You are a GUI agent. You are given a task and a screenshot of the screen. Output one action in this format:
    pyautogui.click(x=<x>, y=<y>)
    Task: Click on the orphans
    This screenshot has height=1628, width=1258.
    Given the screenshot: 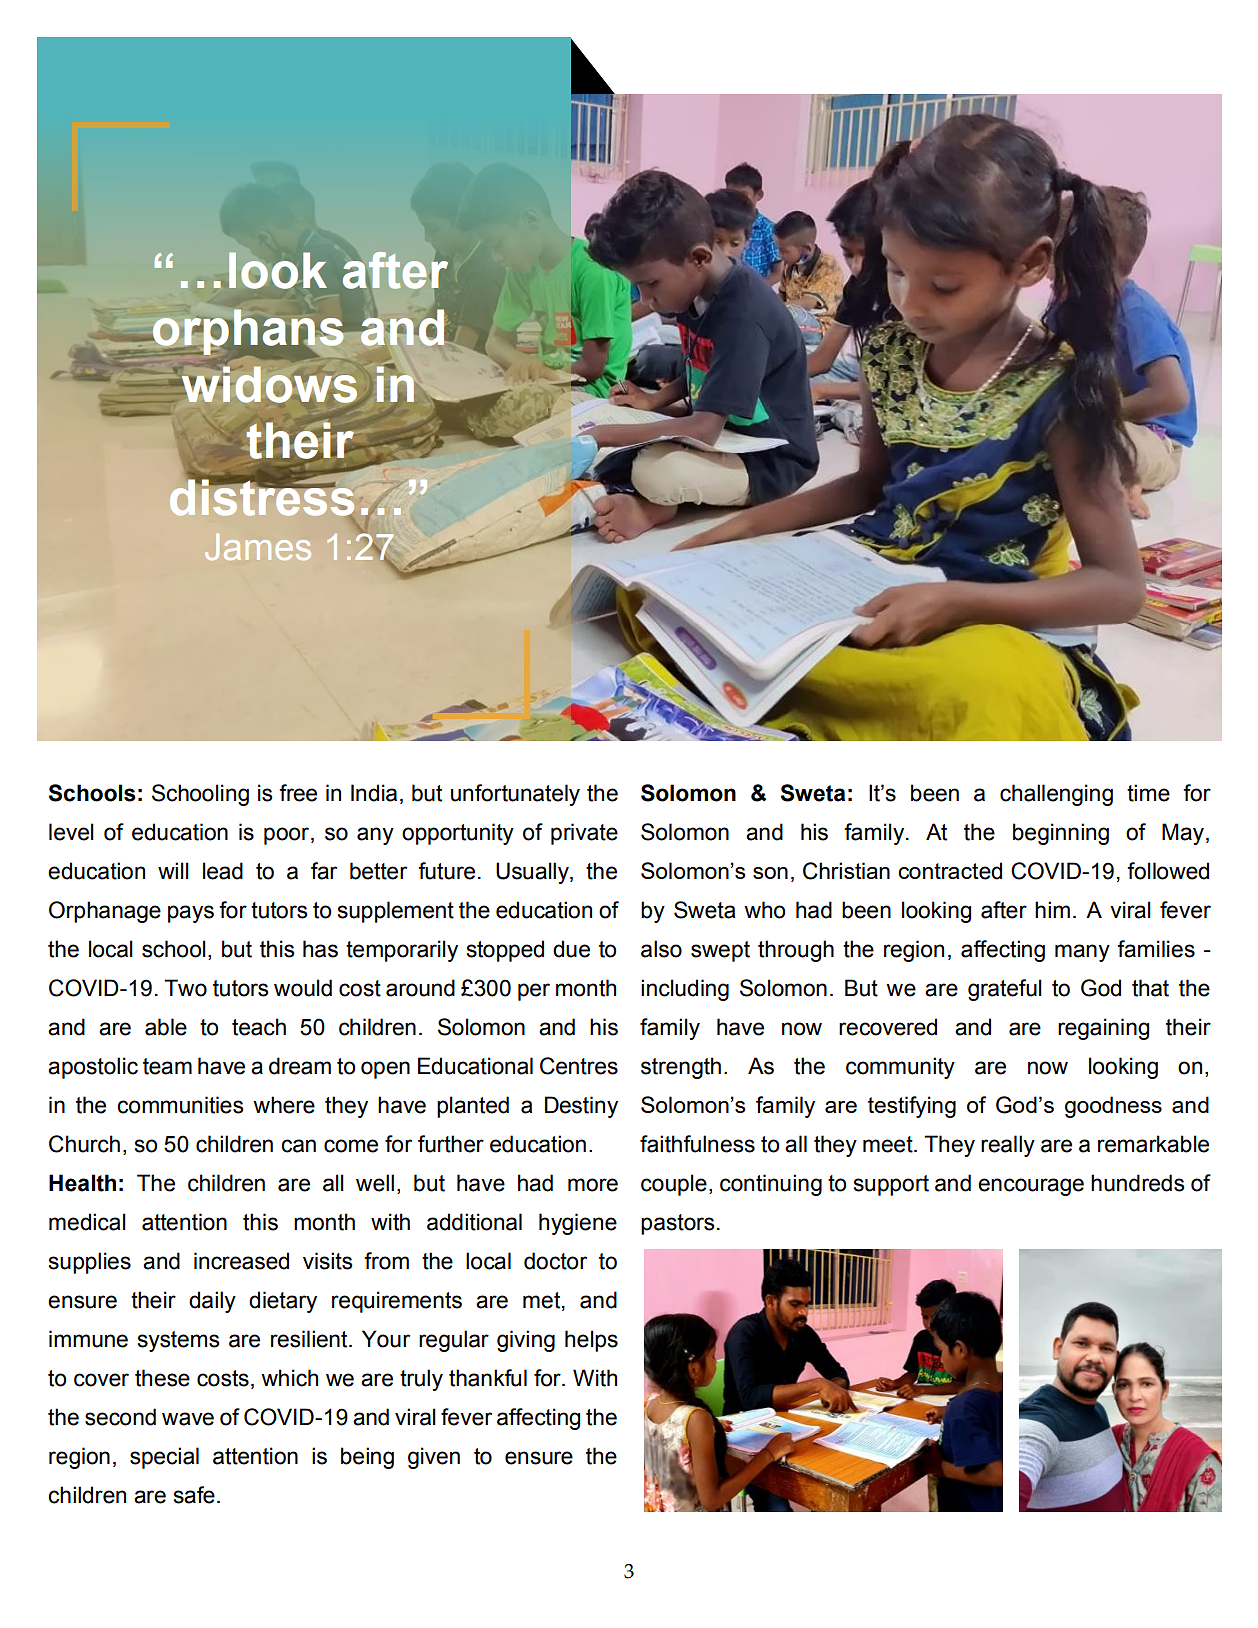 What is the action you would take?
    pyautogui.click(x=248, y=333)
